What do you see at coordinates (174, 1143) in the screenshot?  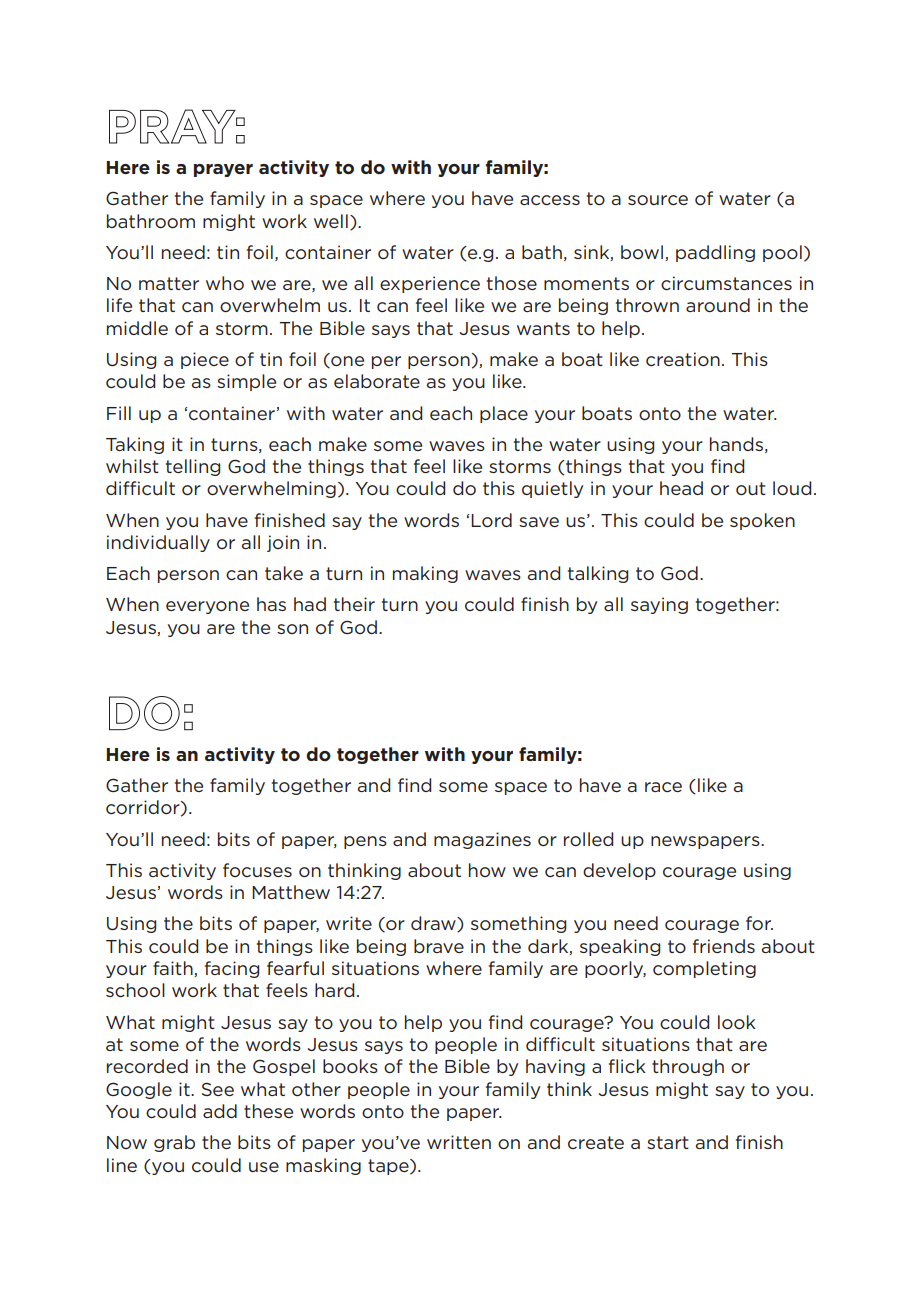 I see `grab` at bounding box center [174, 1143].
